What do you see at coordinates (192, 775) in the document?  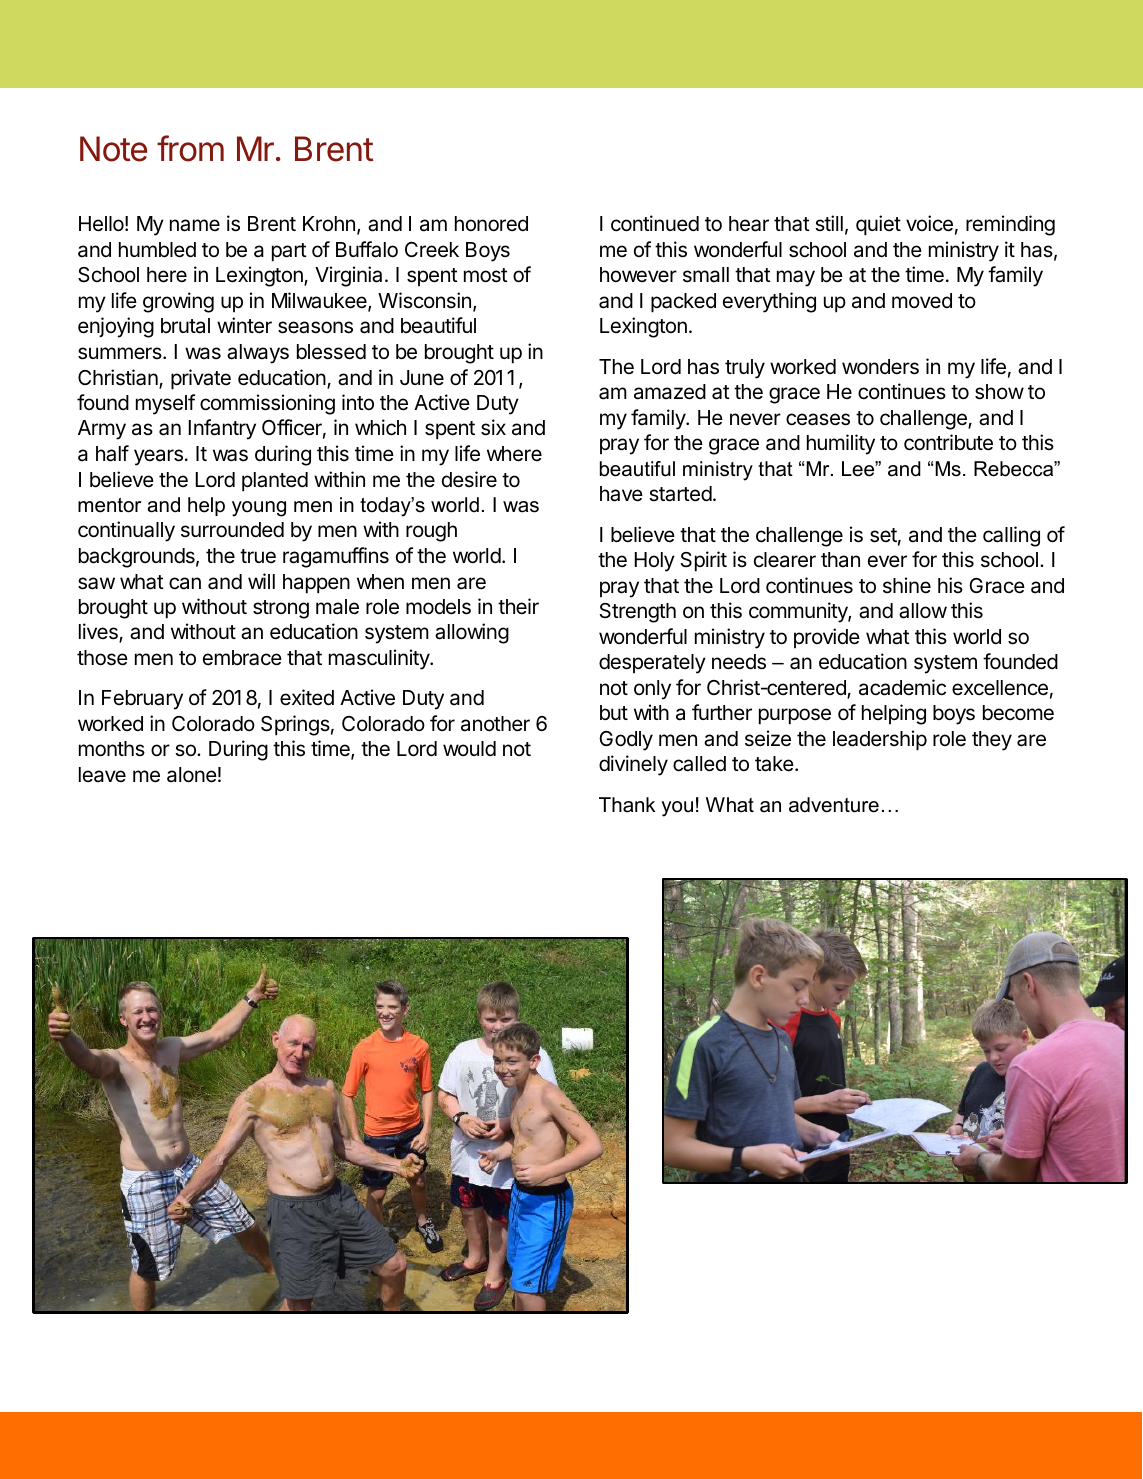 I see `alone` at bounding box center [192, 775].
